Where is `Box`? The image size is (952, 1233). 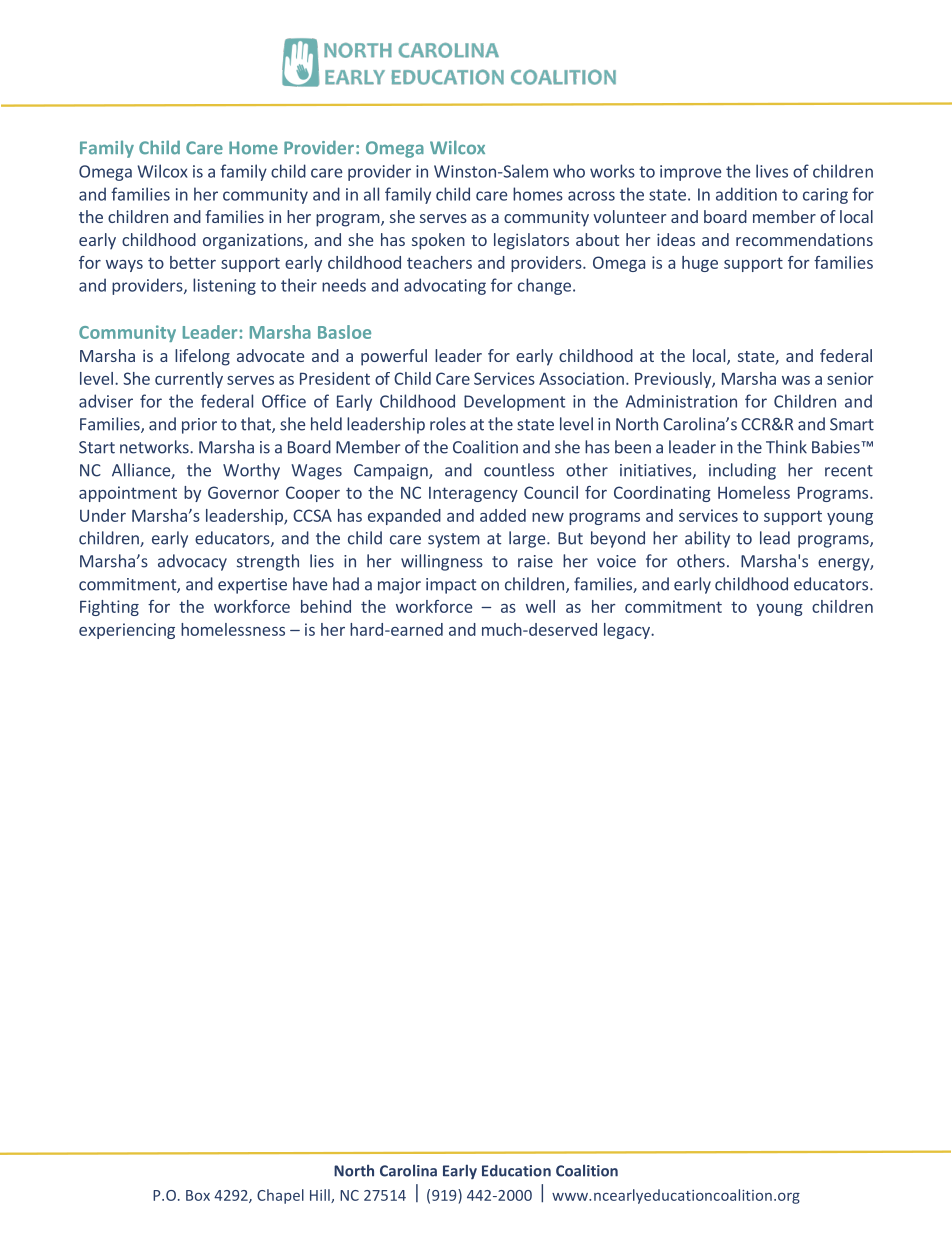 Box is located at coordinates (198, 1195).
